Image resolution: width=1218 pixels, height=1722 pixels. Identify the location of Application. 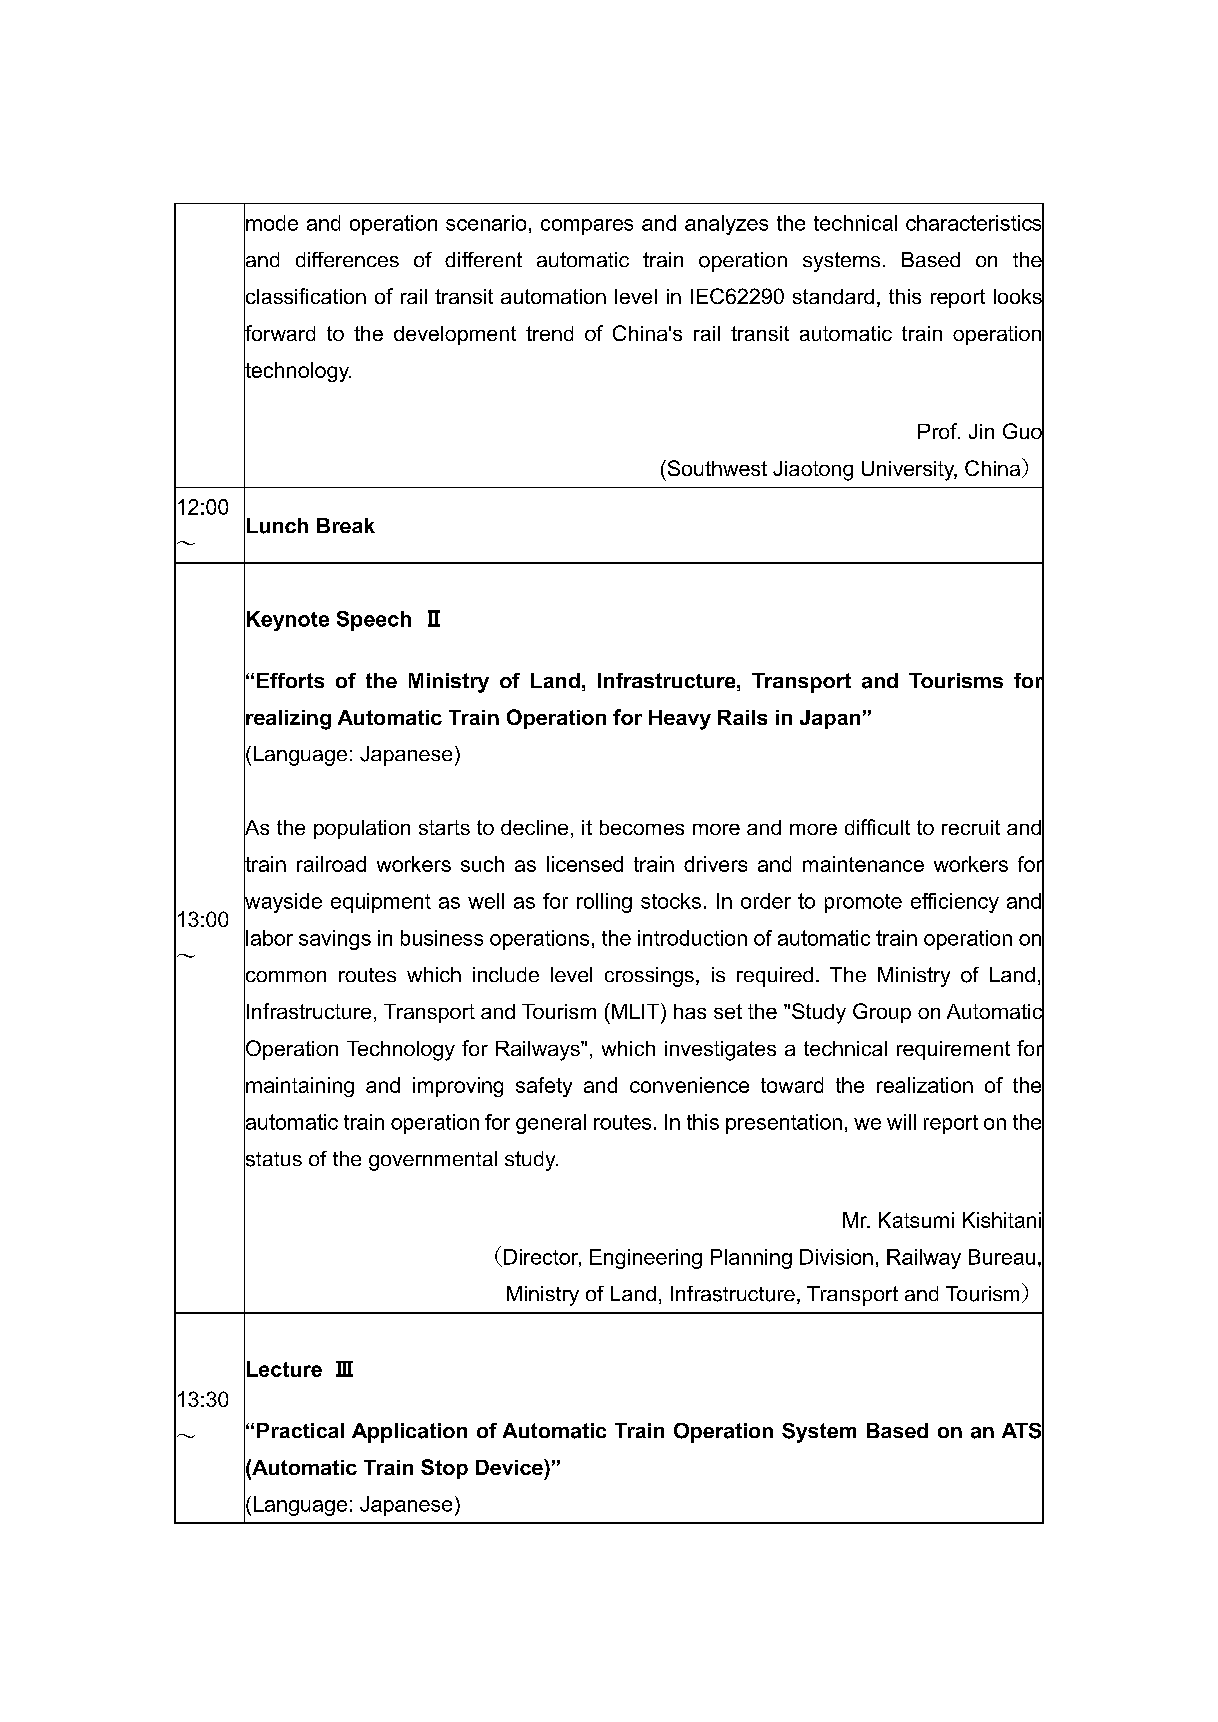
(409, 1433).
